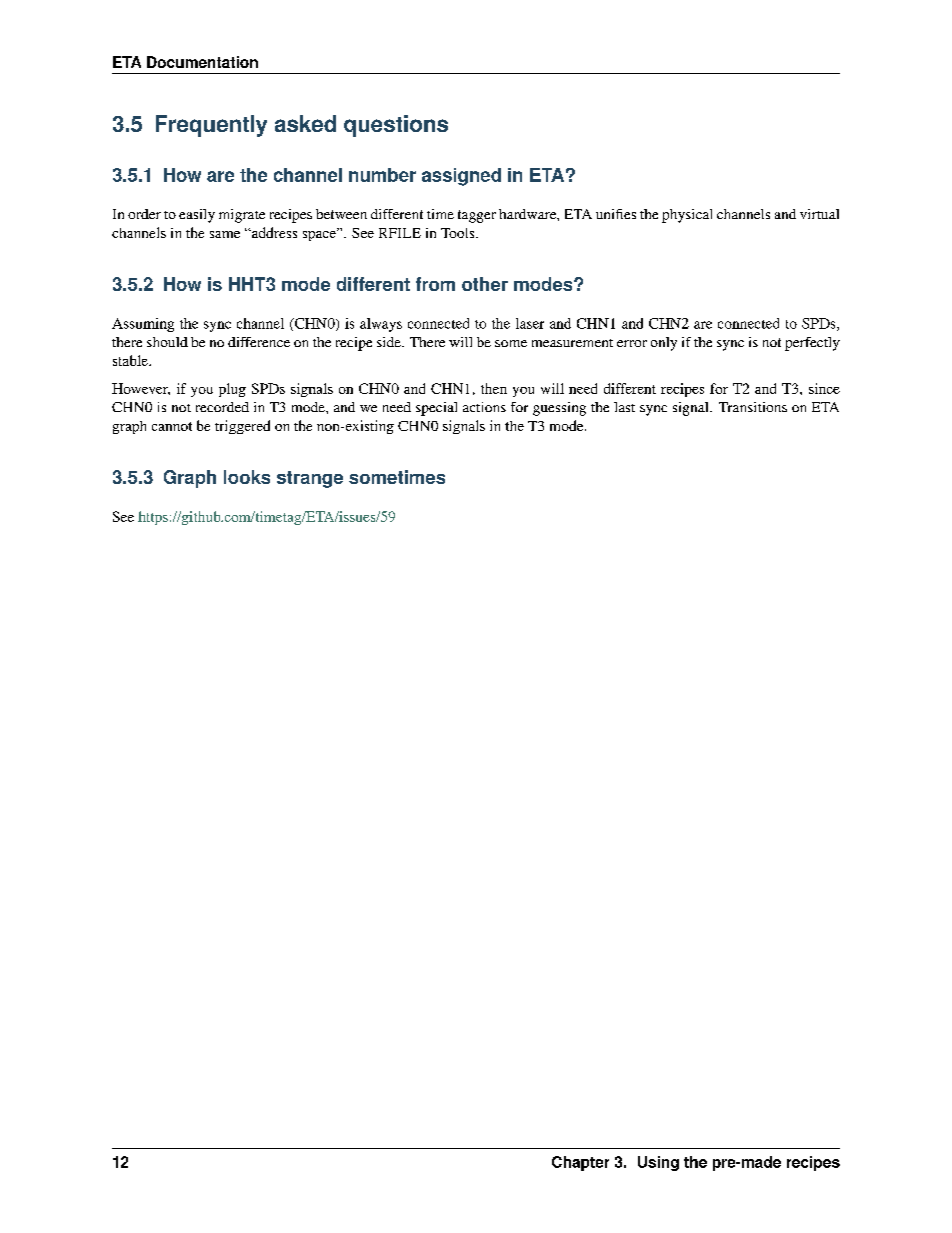 The width and height of the image is (952, 1233). What do you see at coordinates (494, 388) in the image?
I see `then` at bounding box center [494, 388].
